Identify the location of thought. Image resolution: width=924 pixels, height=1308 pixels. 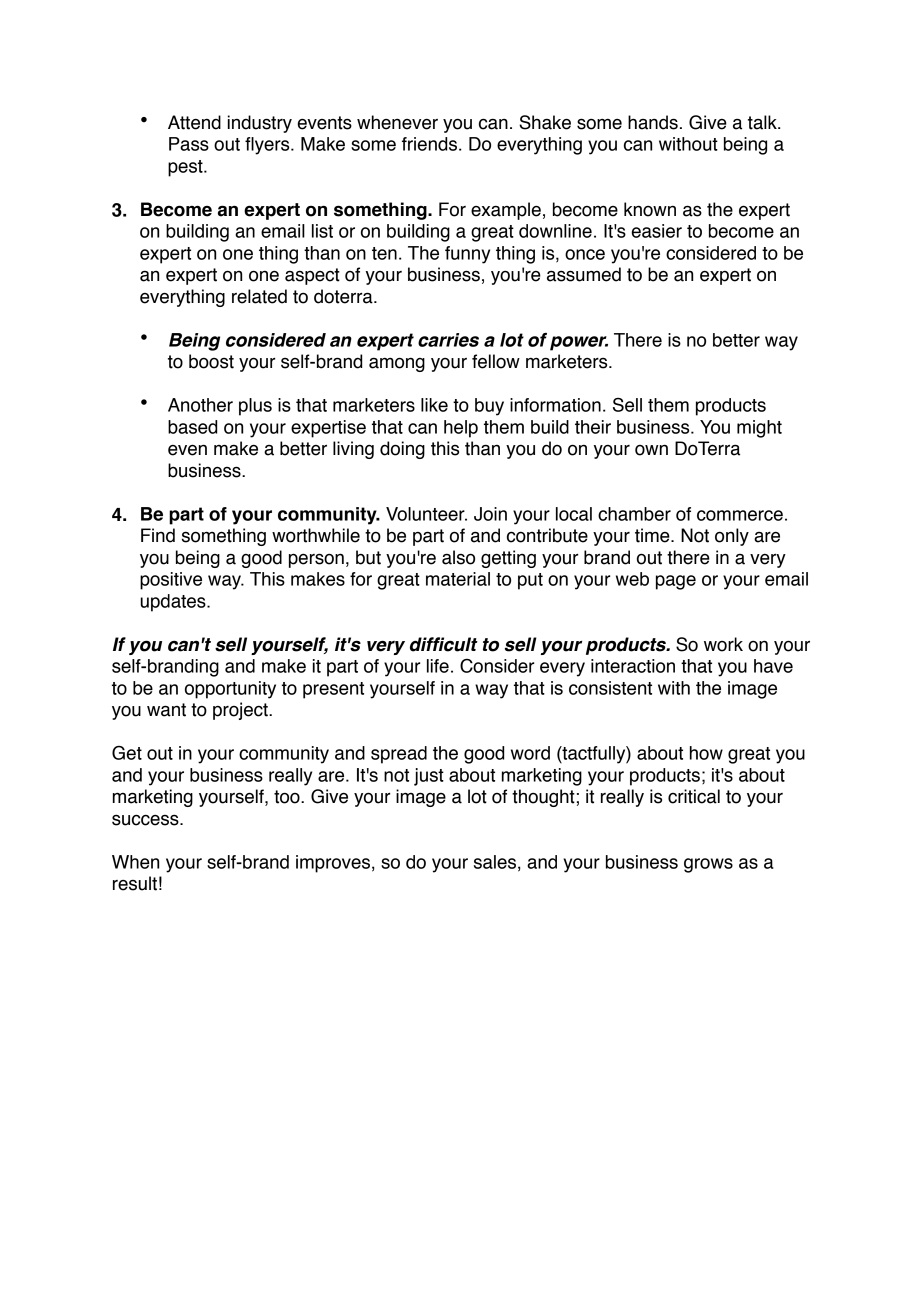
(543, 798).
